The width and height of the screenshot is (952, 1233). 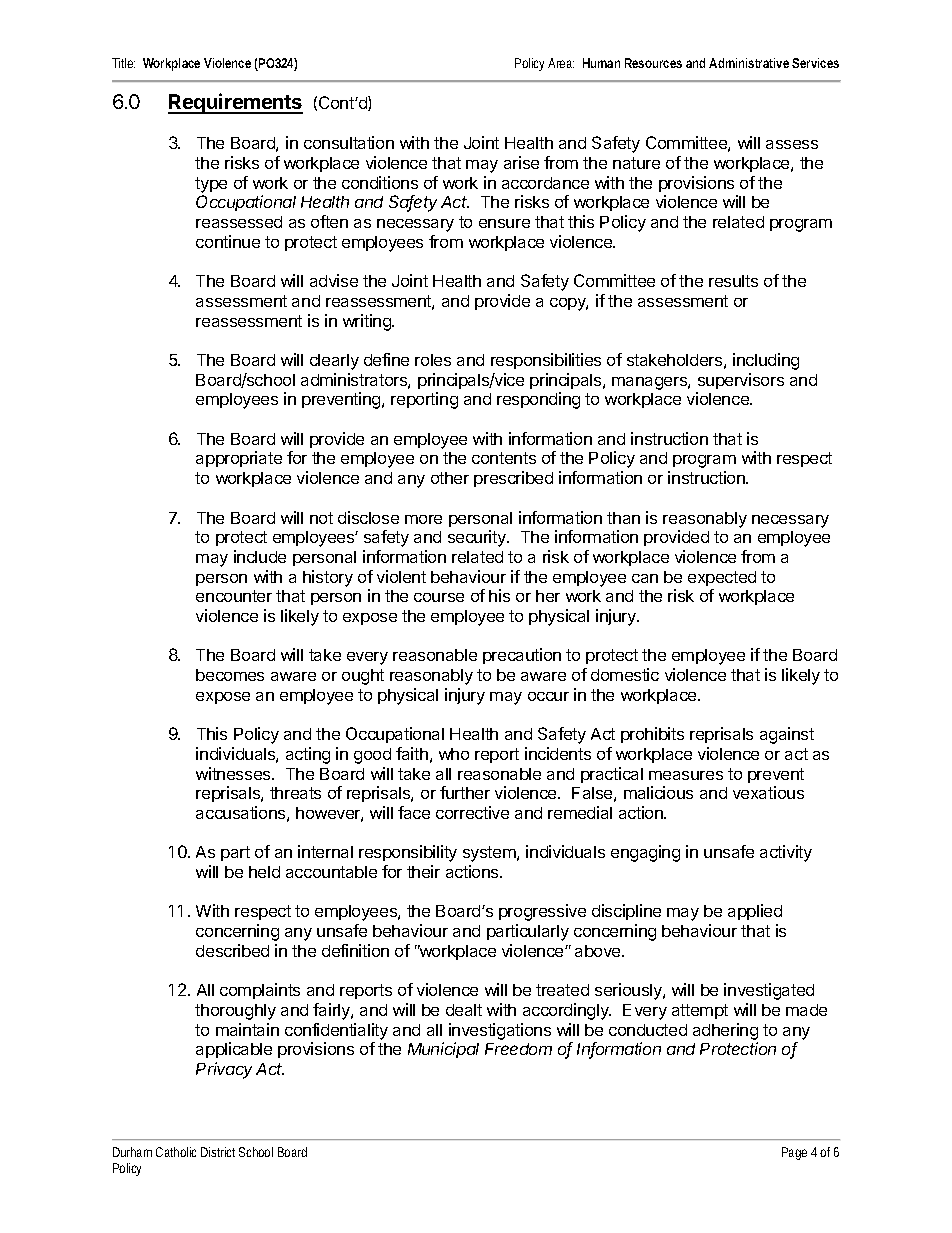 What do you see at coordinates (755, 912) in the screenshot?
I see `applied` at bounding box center [755, 912].
